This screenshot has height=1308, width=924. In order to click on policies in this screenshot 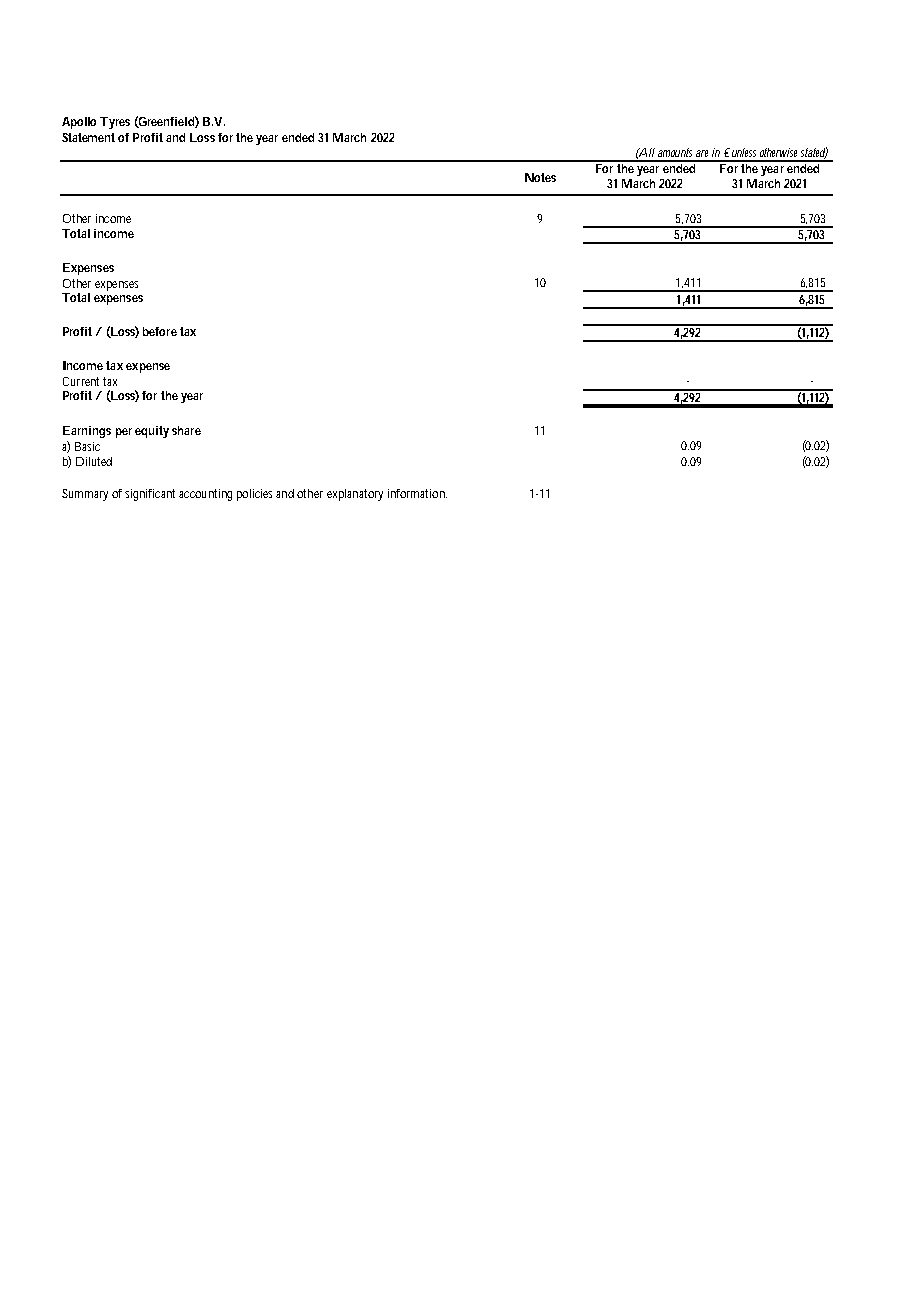, I will do `click(254, 495)`.
